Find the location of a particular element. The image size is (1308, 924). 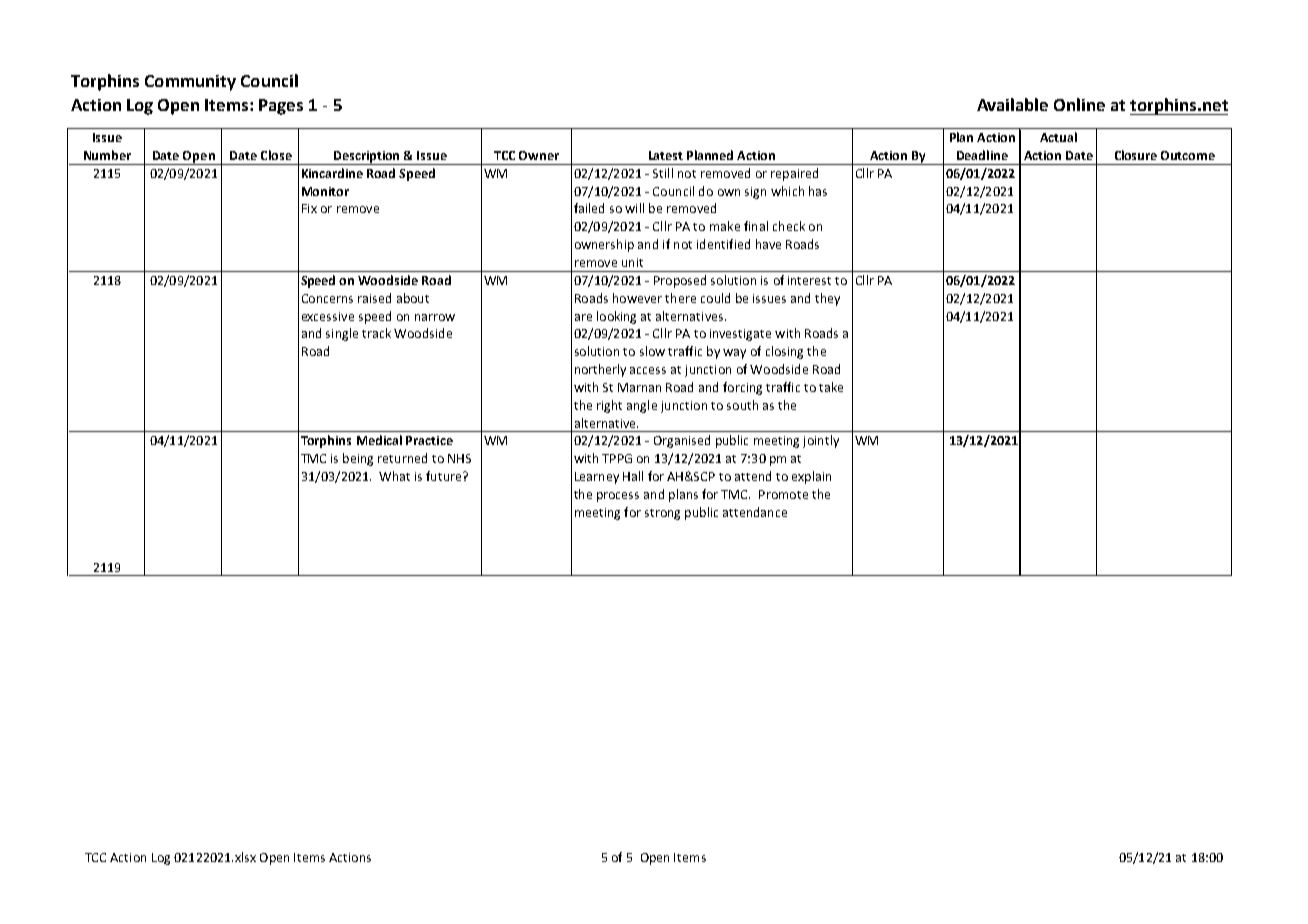

Latest is located at coordinates (666, 155).
